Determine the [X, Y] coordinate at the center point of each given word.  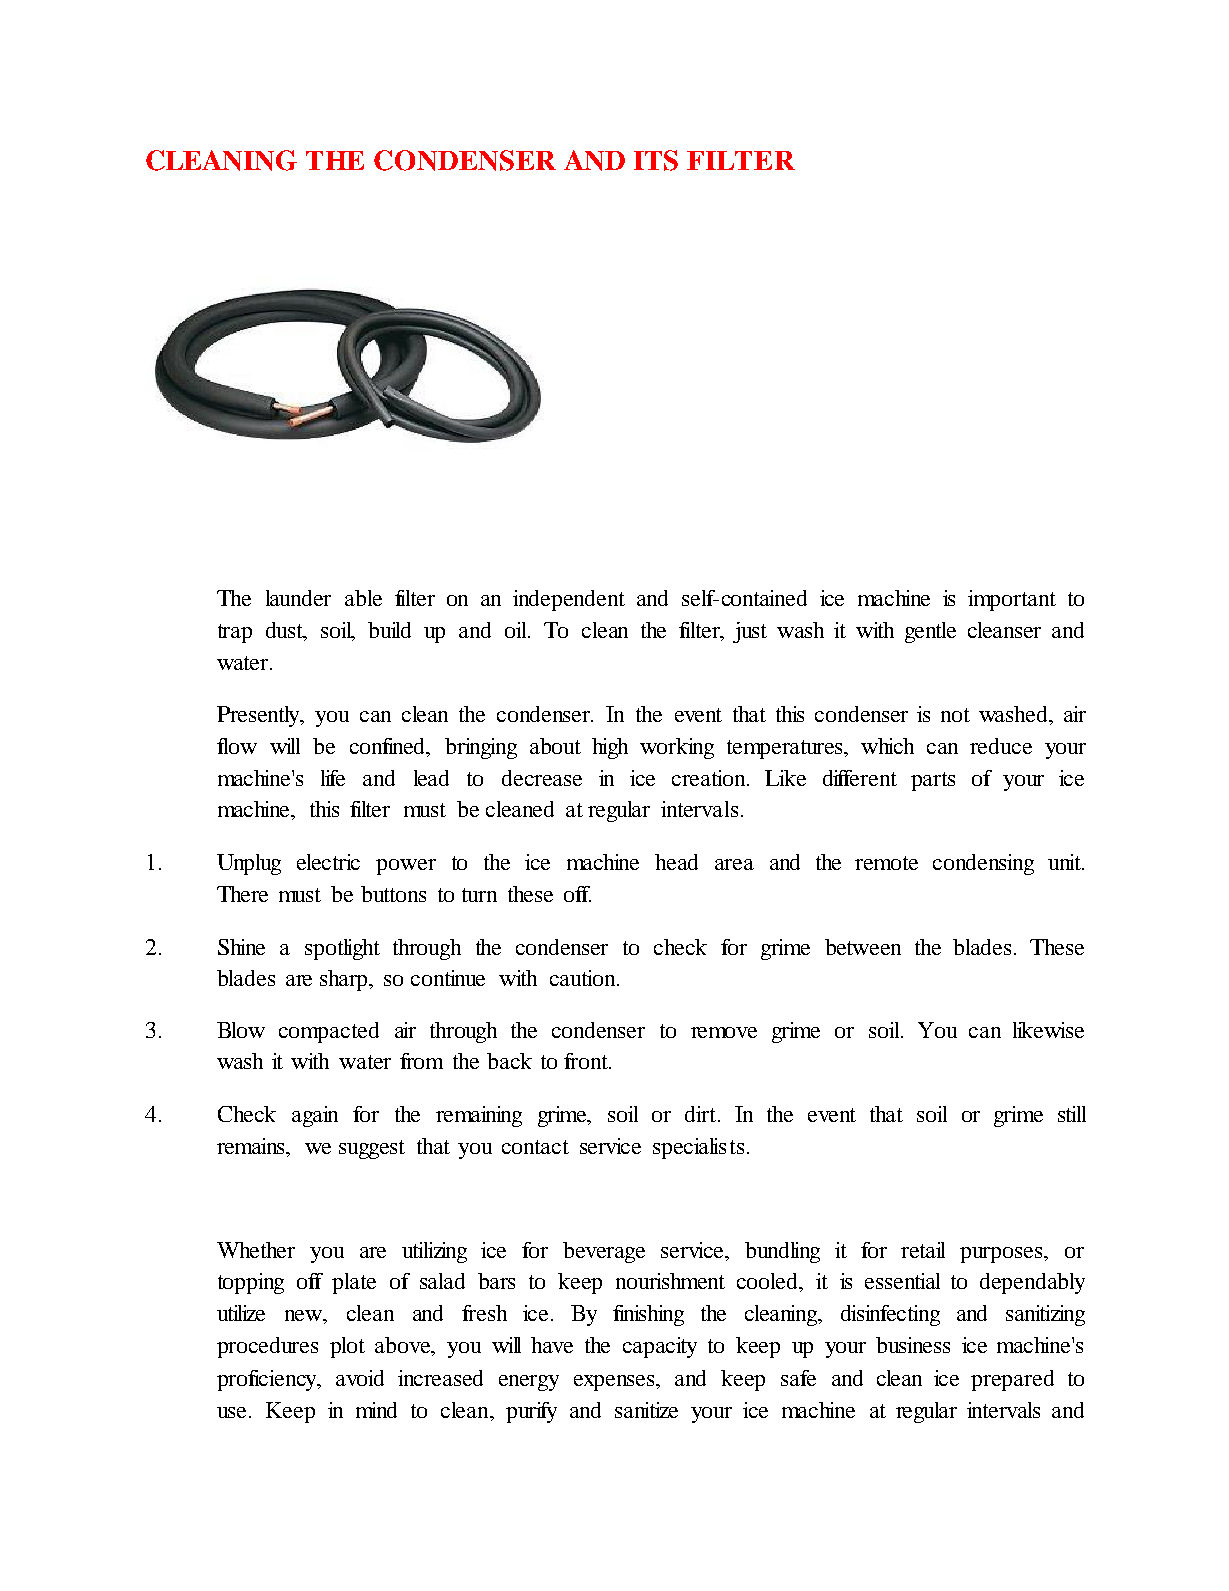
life [333, 778]
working [677, 748]
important [1012, 600]
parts [933, 781]
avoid [360, 1378]
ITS [656, 160]
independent [569, 600]
